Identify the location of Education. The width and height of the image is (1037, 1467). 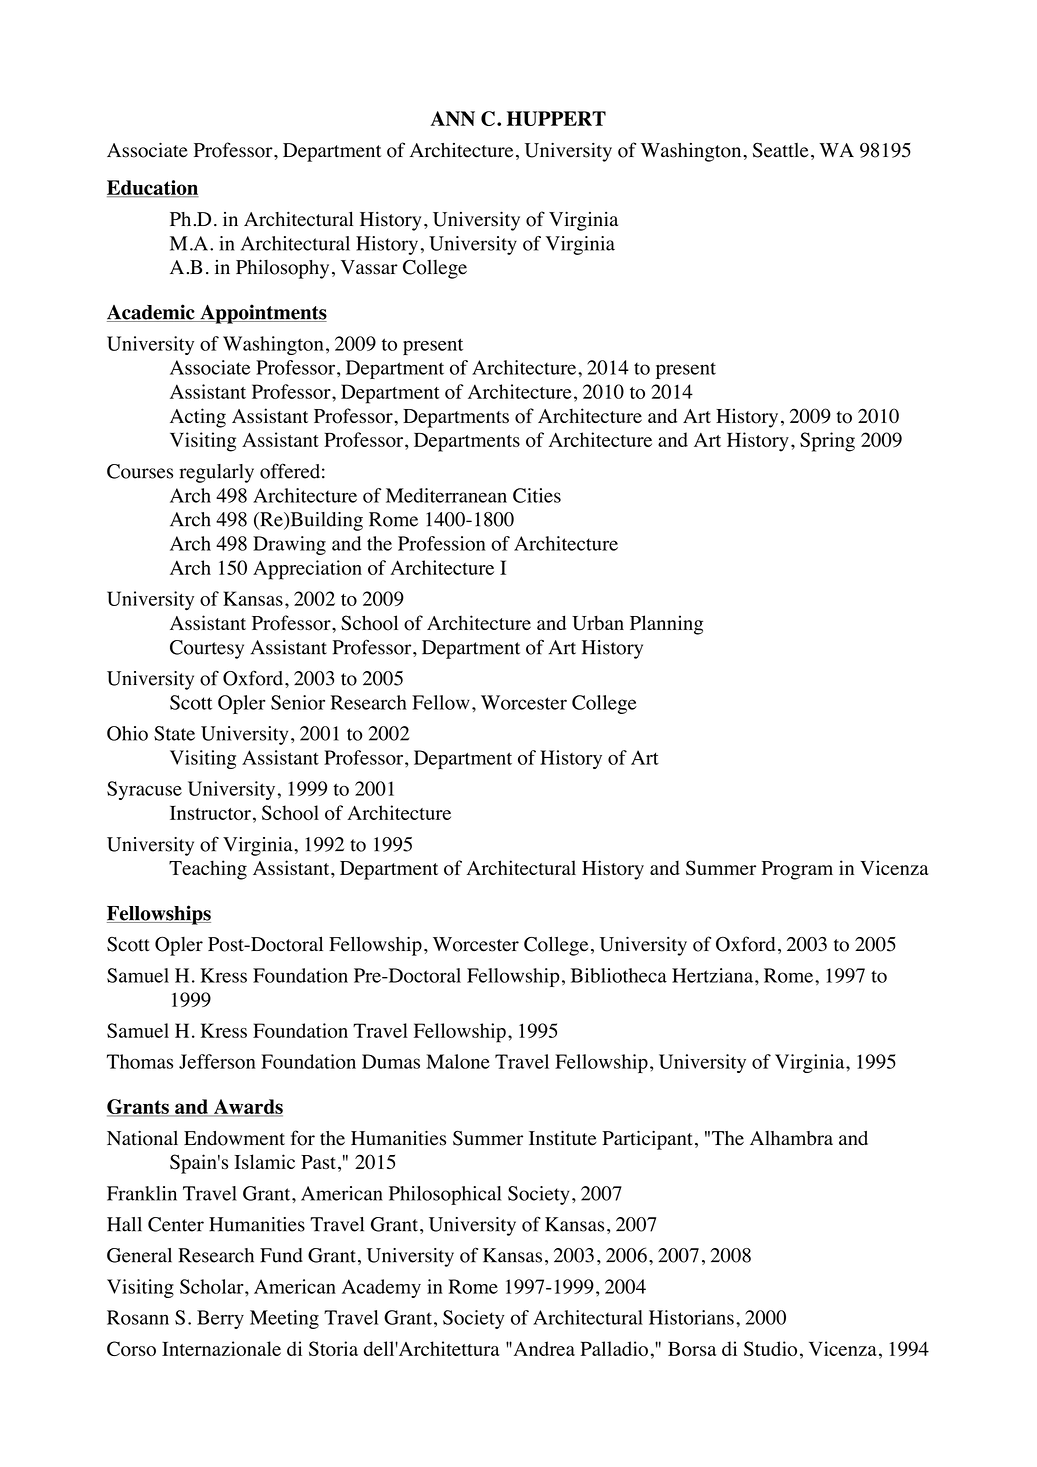
(153, 188).
